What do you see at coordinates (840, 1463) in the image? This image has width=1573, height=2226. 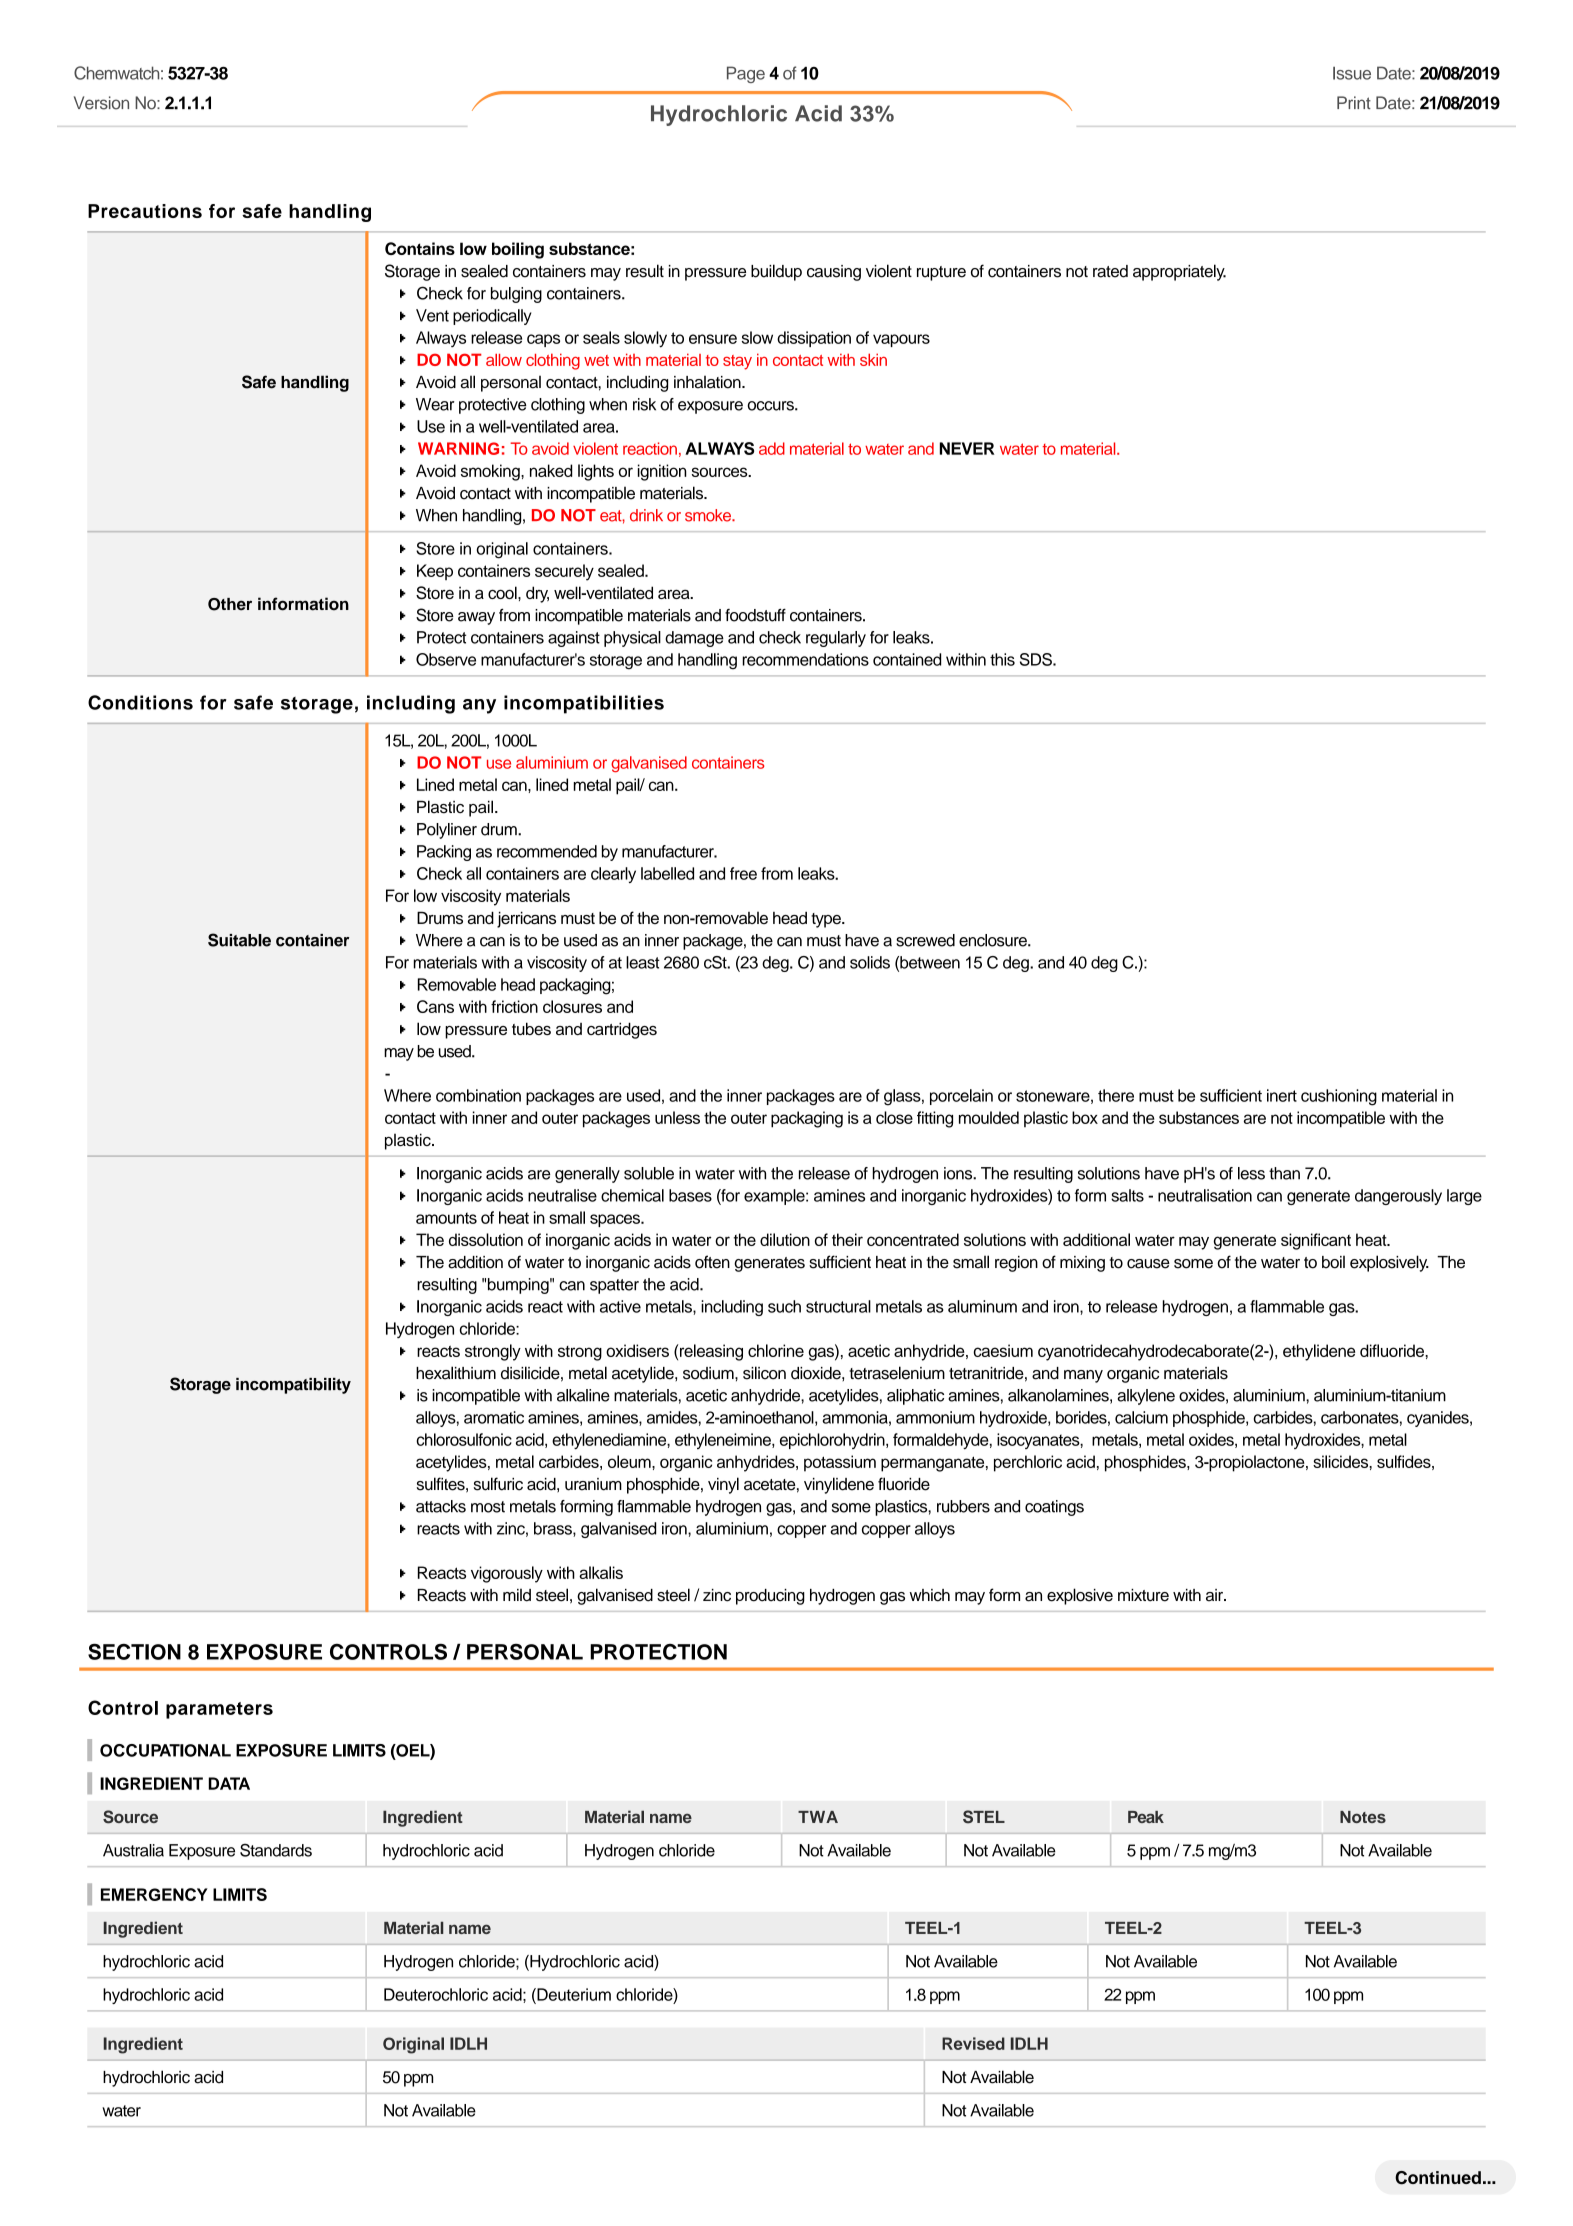 I see `potassium` at bounding box center [840, 1463].
